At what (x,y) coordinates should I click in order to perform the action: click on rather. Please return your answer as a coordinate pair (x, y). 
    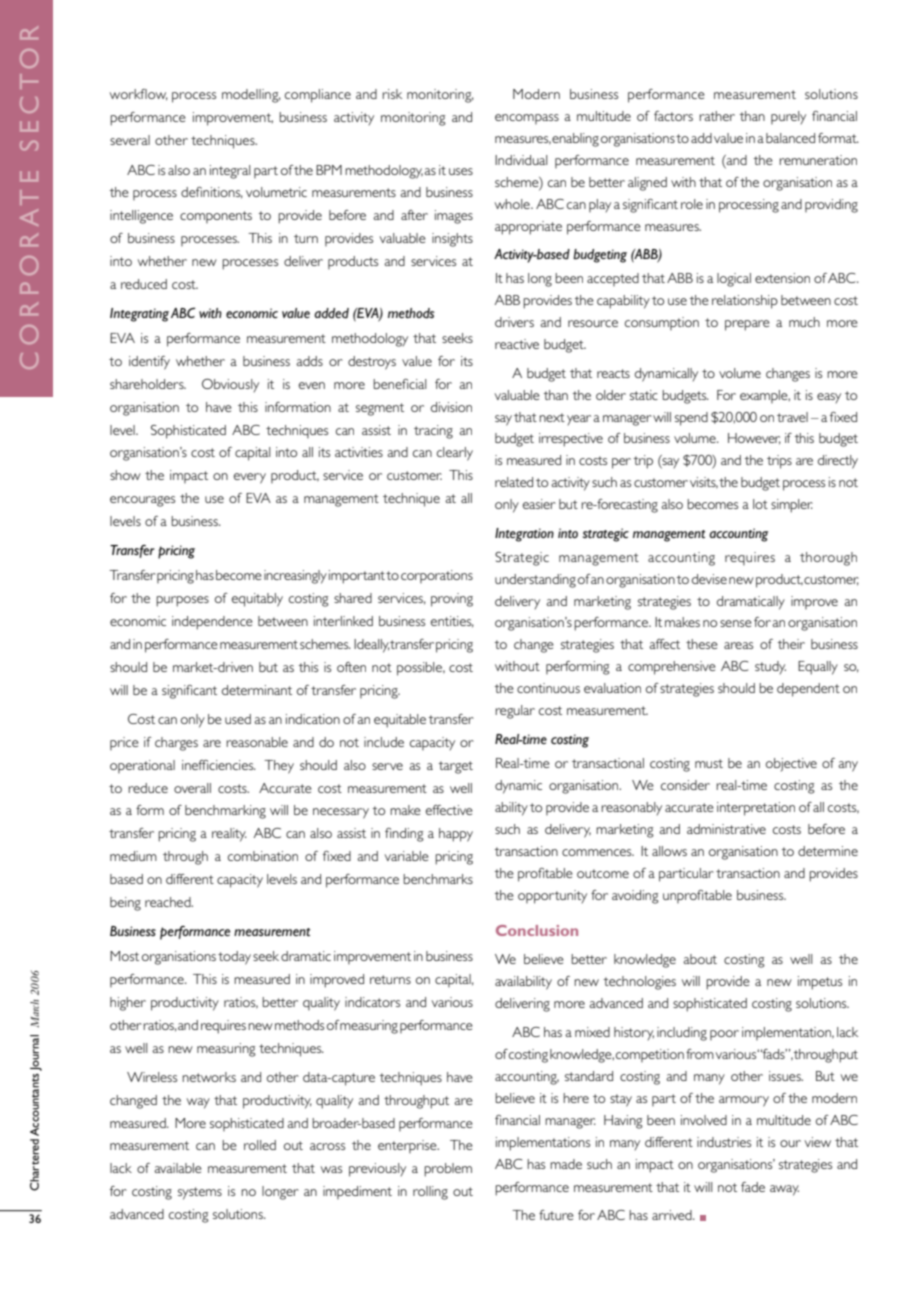
    Looking at the image, I should click on (717, 116).
